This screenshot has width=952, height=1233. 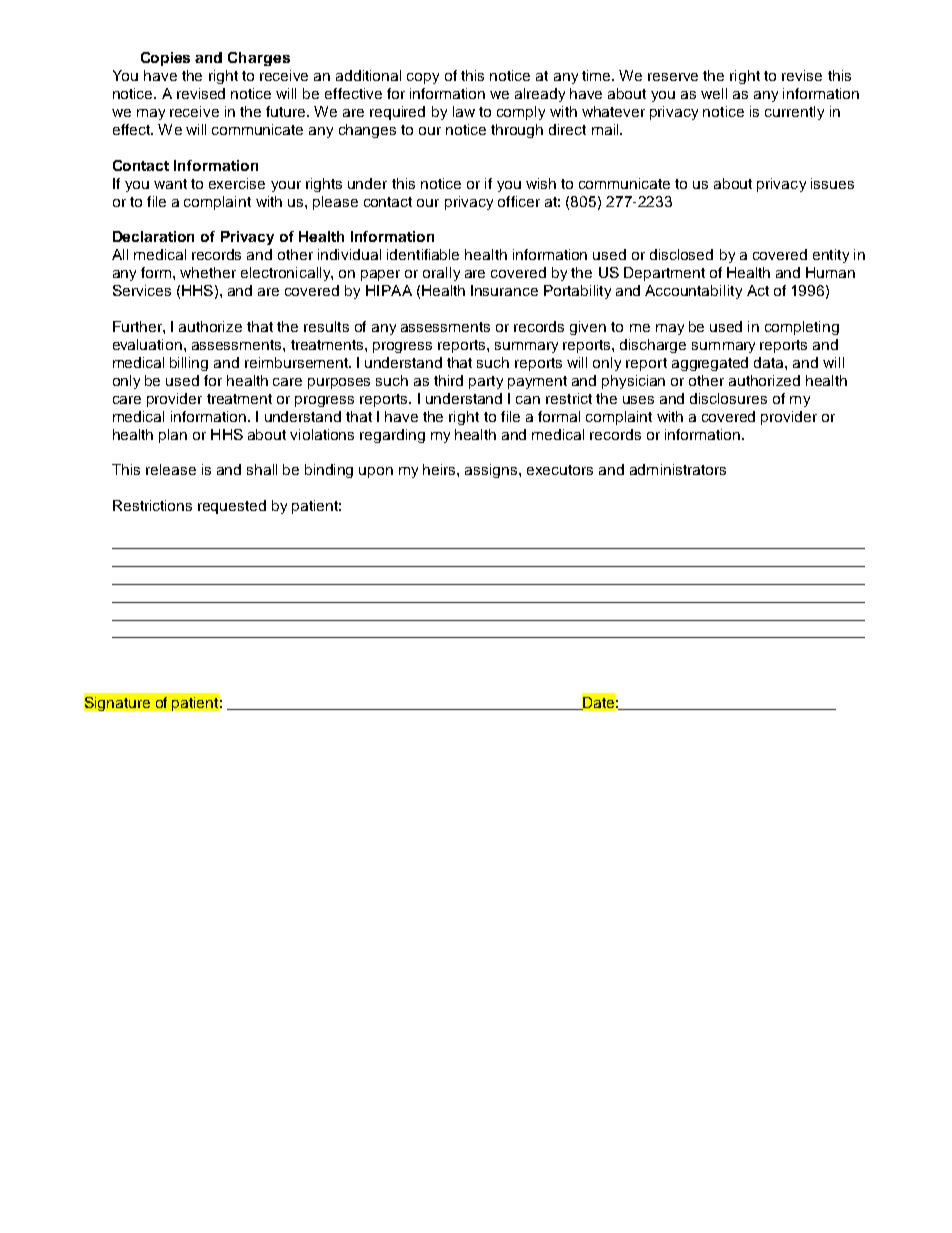 I want to click on whether, so click(x=208, y=272).
